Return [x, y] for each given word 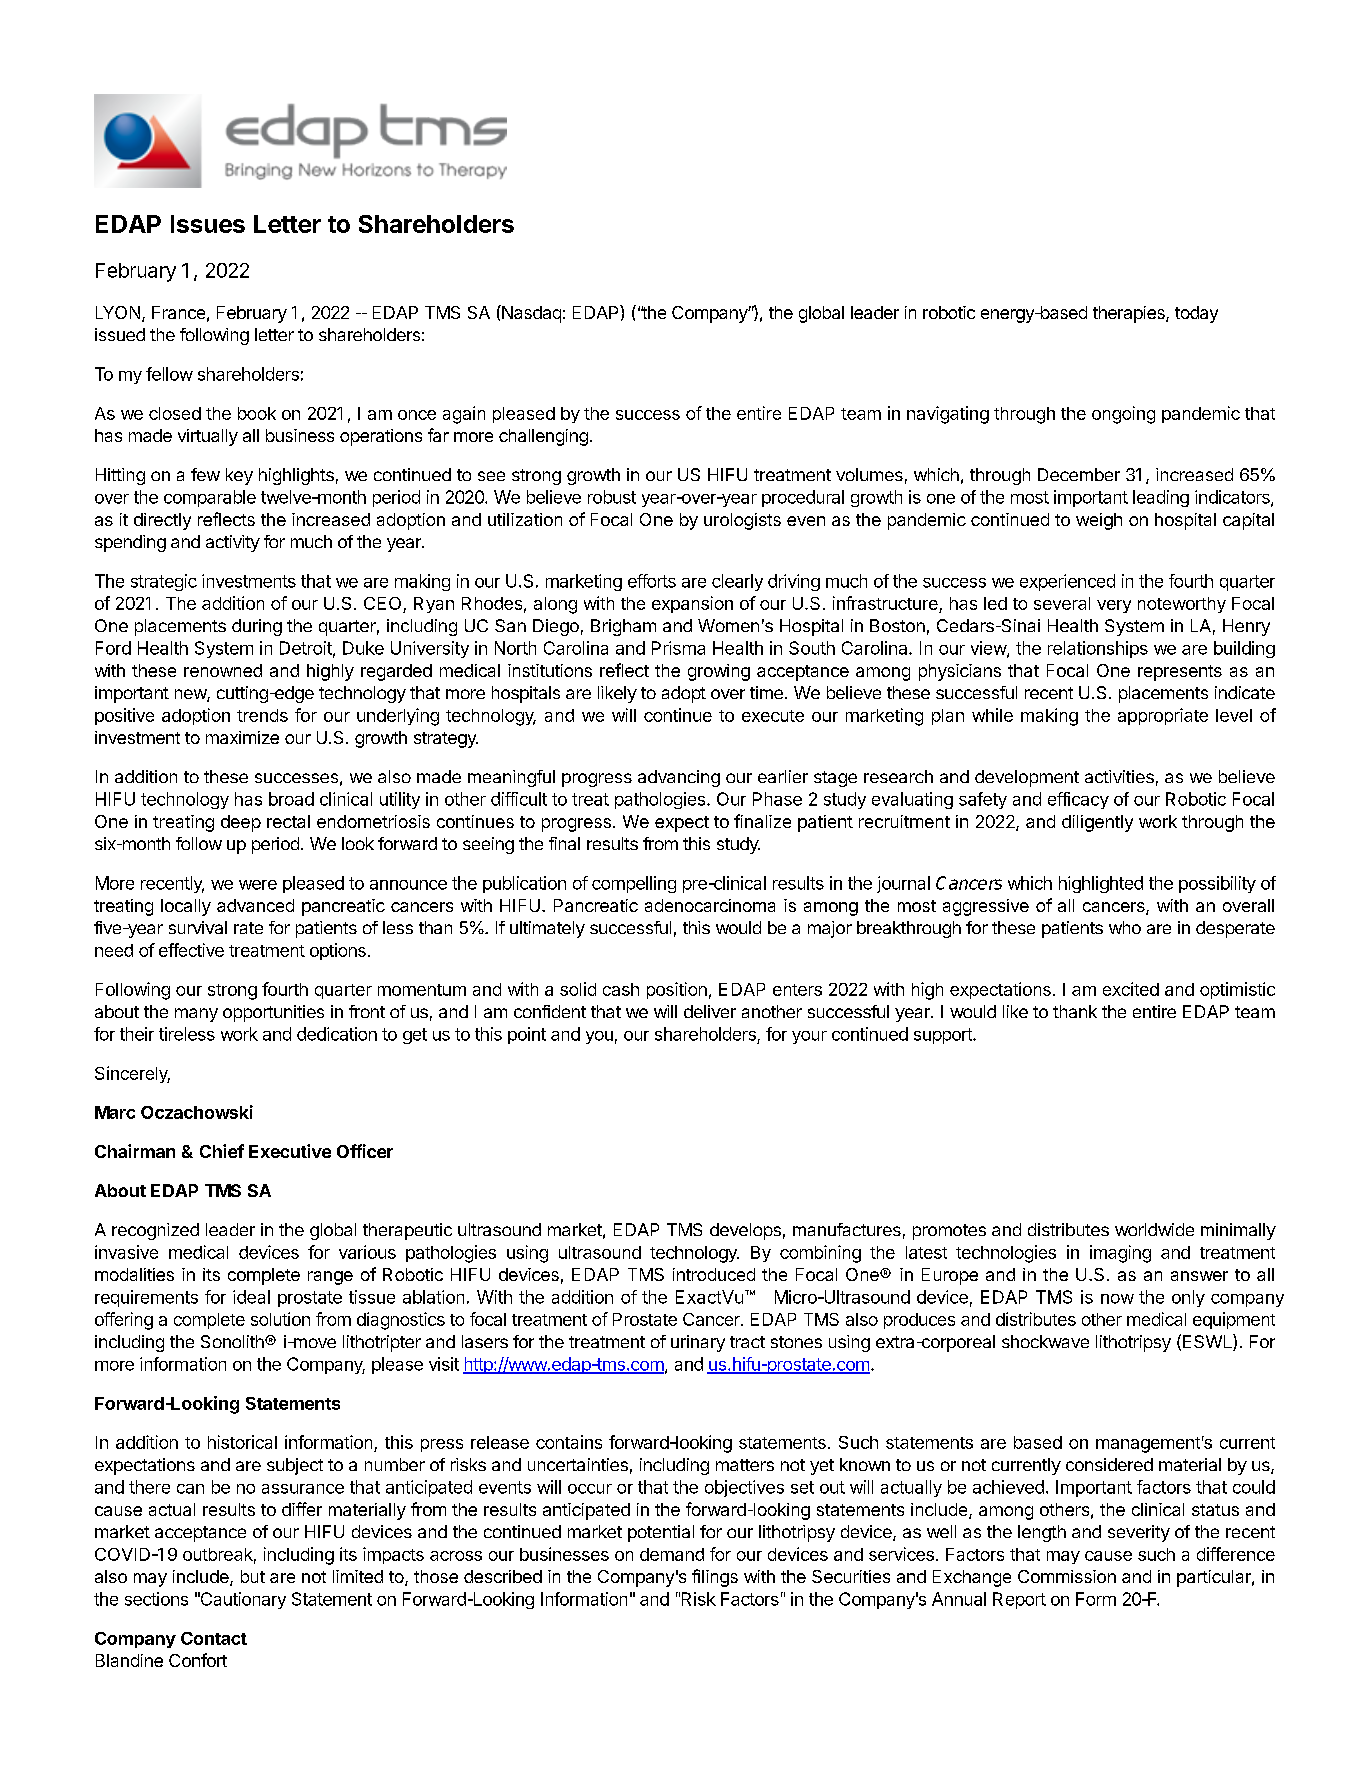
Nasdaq [530, 314]
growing [719, 672]
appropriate [1163, 716]
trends [262, 715]
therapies [1130, 314]
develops [745, 1231]
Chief [222, 1151]
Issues [208, 224]
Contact [214, 1638]
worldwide [1154, 1229]
